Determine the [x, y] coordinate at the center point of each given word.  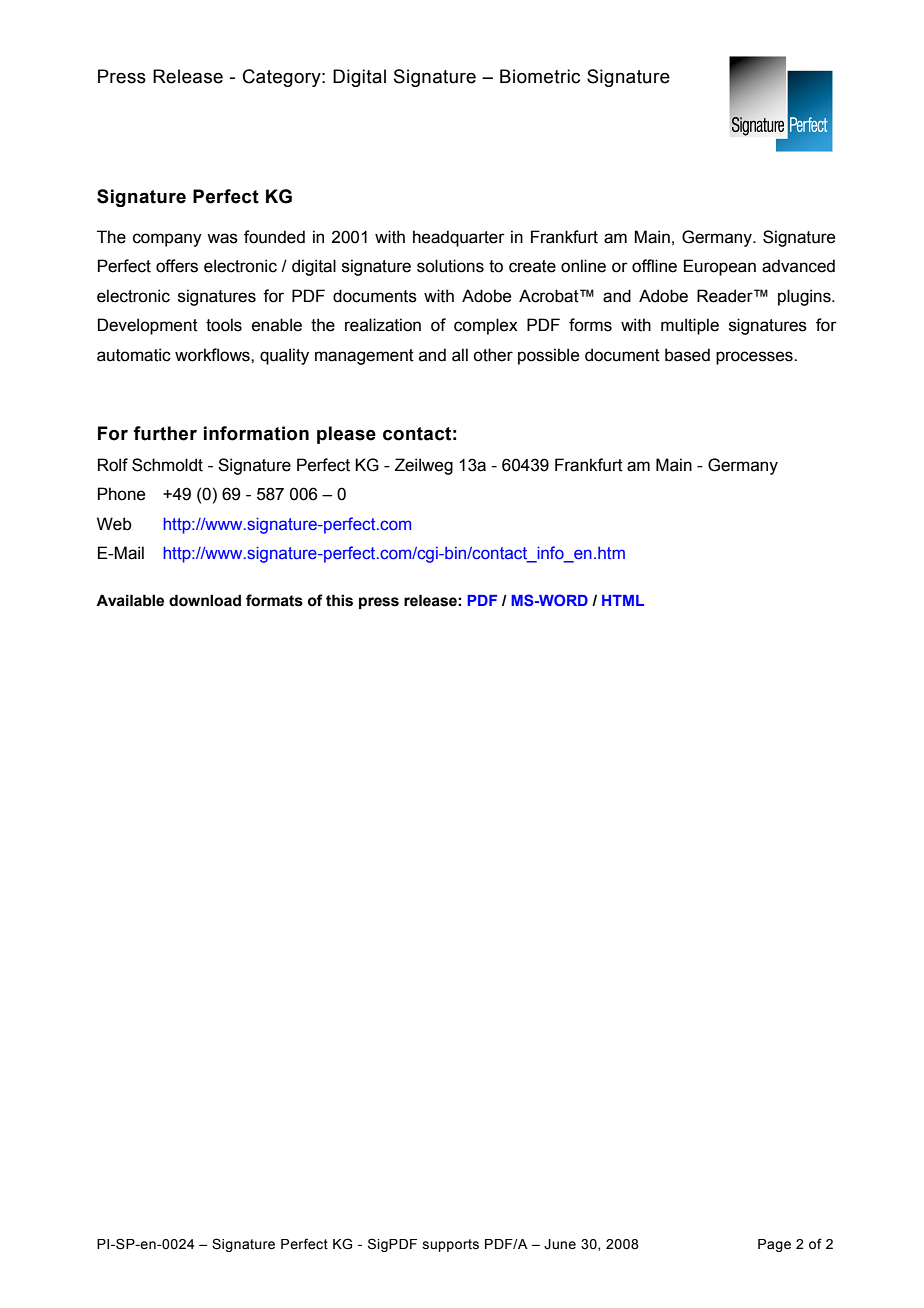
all [460, 355]
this [339, 600]
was [222, 238]
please [346, 435]
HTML [623, 600]
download [205, 600]
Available [130, 600]
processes [755, 358]
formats [274, 600]
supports [451, 1245]
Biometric [540, 76]
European [720, 267]
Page [774, 1245]
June [560, 1244]
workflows [213, 355]
